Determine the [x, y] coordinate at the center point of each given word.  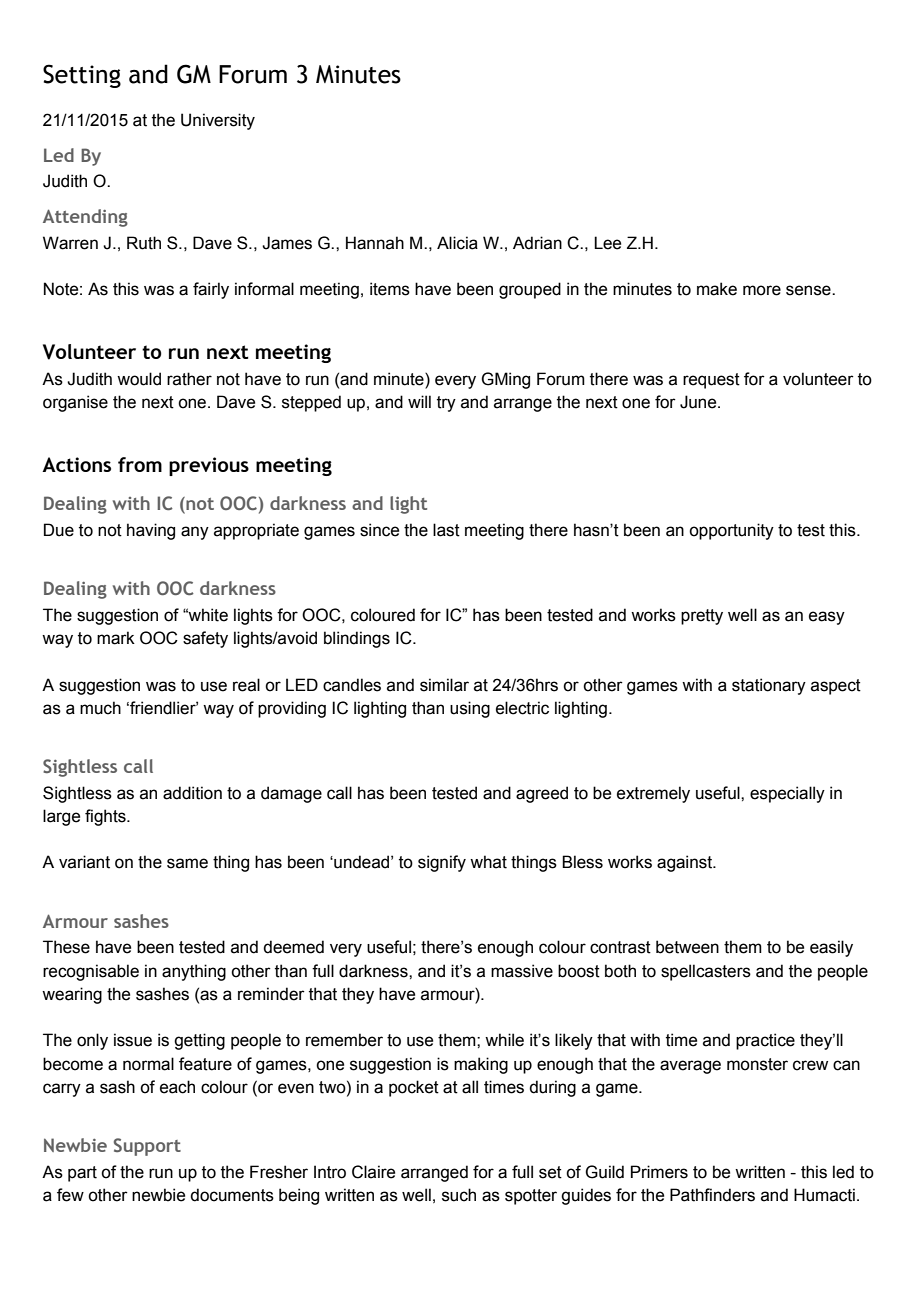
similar [444, 685]
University [218, 121]
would [139, 379]
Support [147, 1147]
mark [116, 638]
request [711, 381]
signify [442, 863]
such [459, 1195]
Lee [607, 243]
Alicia [457, 243]
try [446, 404]
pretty [702, 617]
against [686, 863]
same [187, 863]
